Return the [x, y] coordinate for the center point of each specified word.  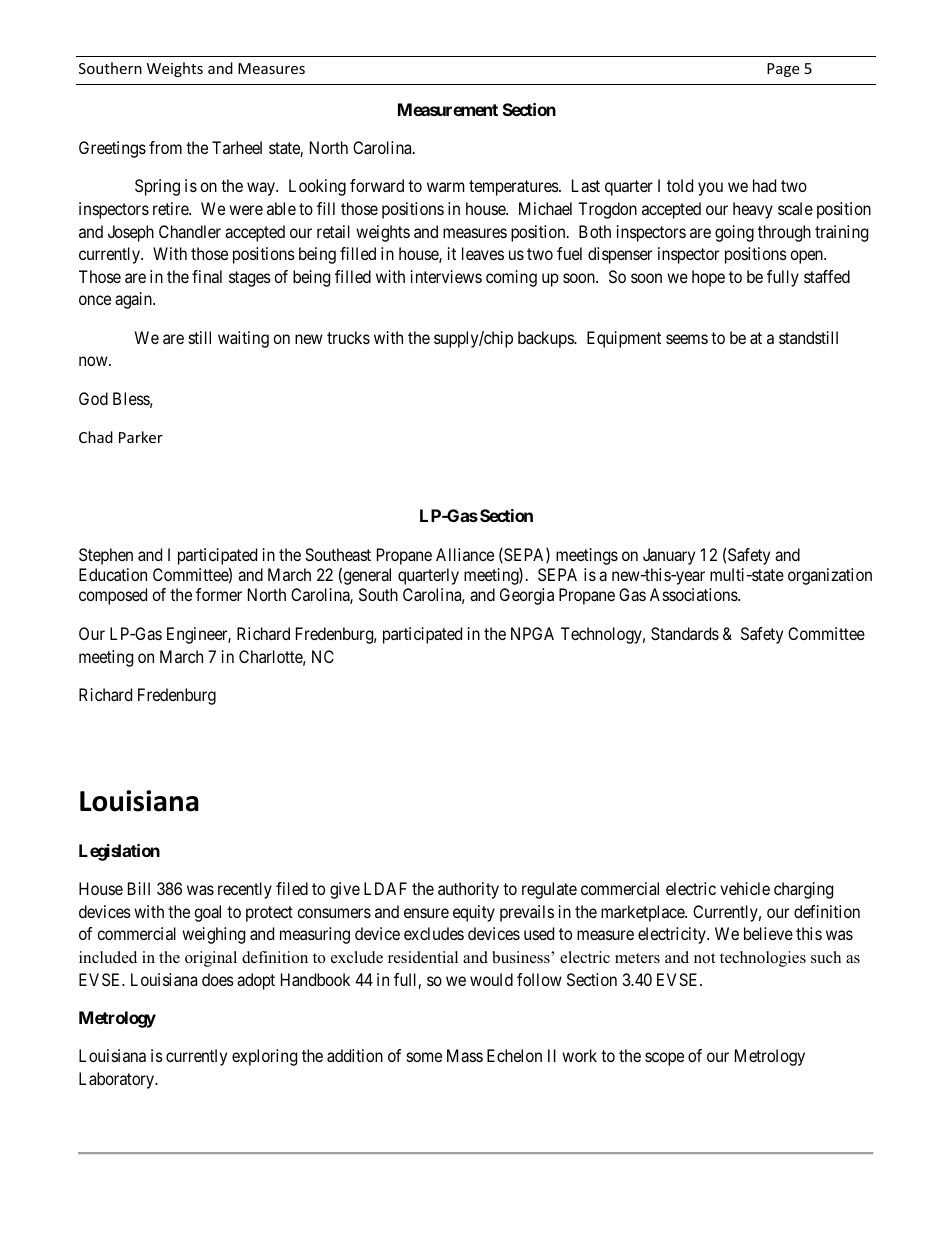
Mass [465, 1055]
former [219, 594]
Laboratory [118, 1080]
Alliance [465, 554]
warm [445, 187]
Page [783, 70]
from [165, 147]
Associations [694, 594]
